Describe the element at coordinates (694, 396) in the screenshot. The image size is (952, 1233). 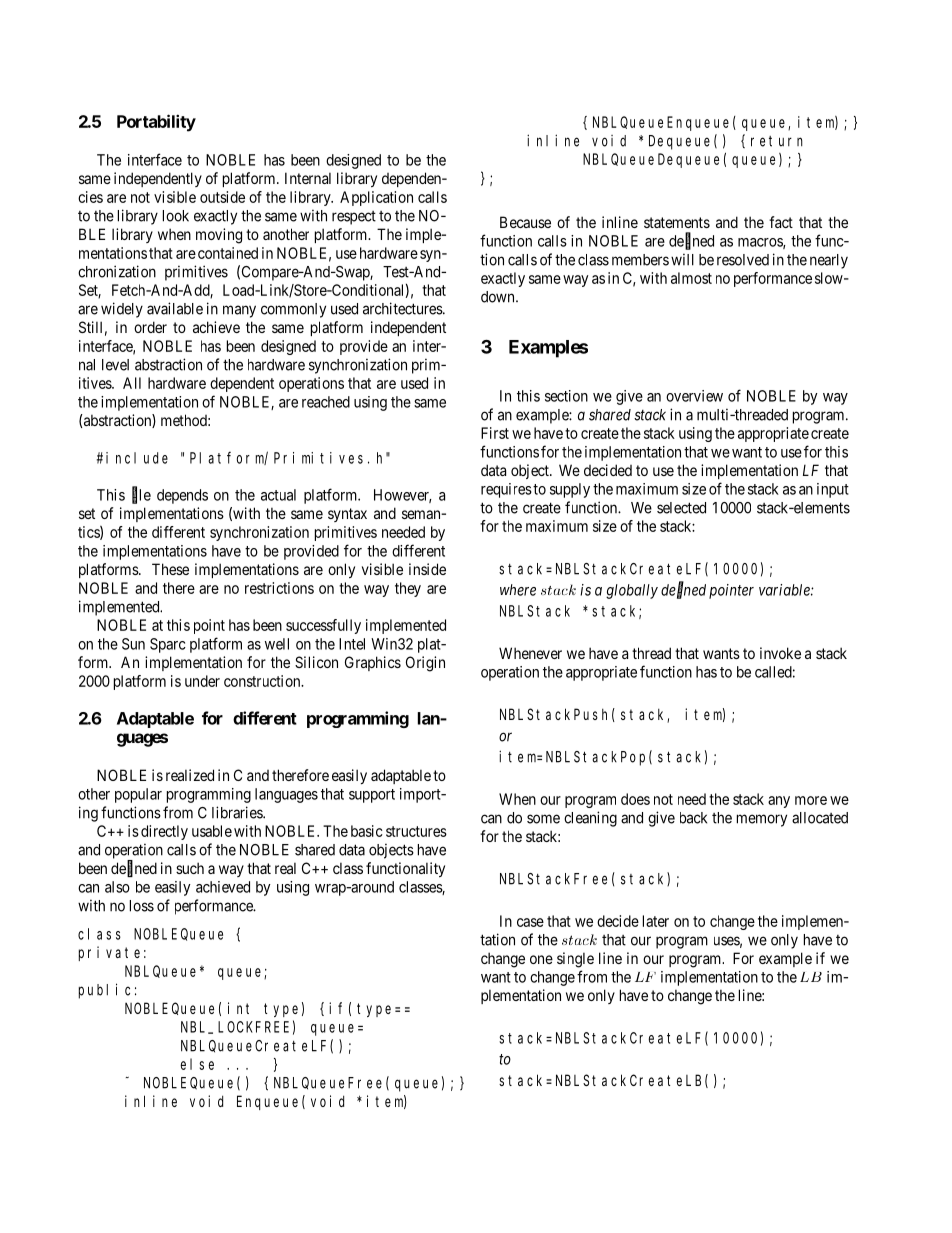
I see `overview` at that location.
